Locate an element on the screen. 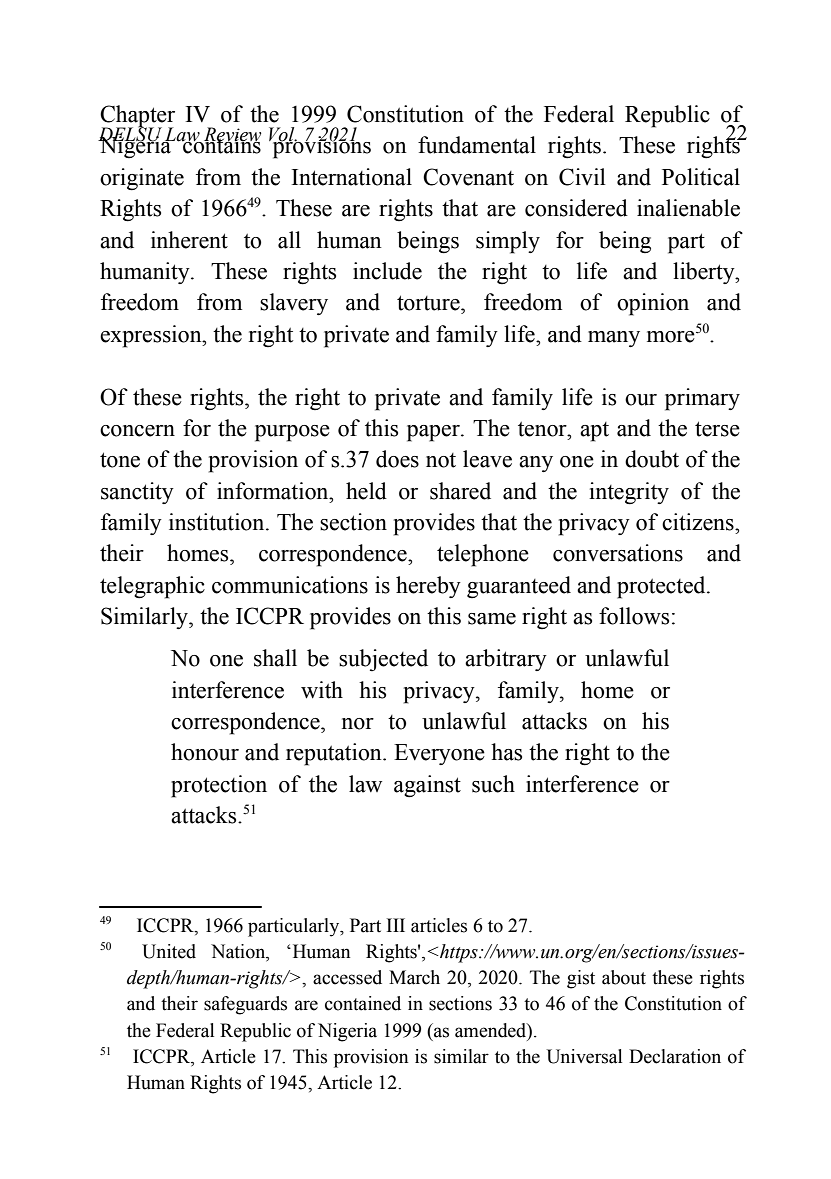 This screenshot has height=1179, width=831. protection is located at coordinates (219, 786).
